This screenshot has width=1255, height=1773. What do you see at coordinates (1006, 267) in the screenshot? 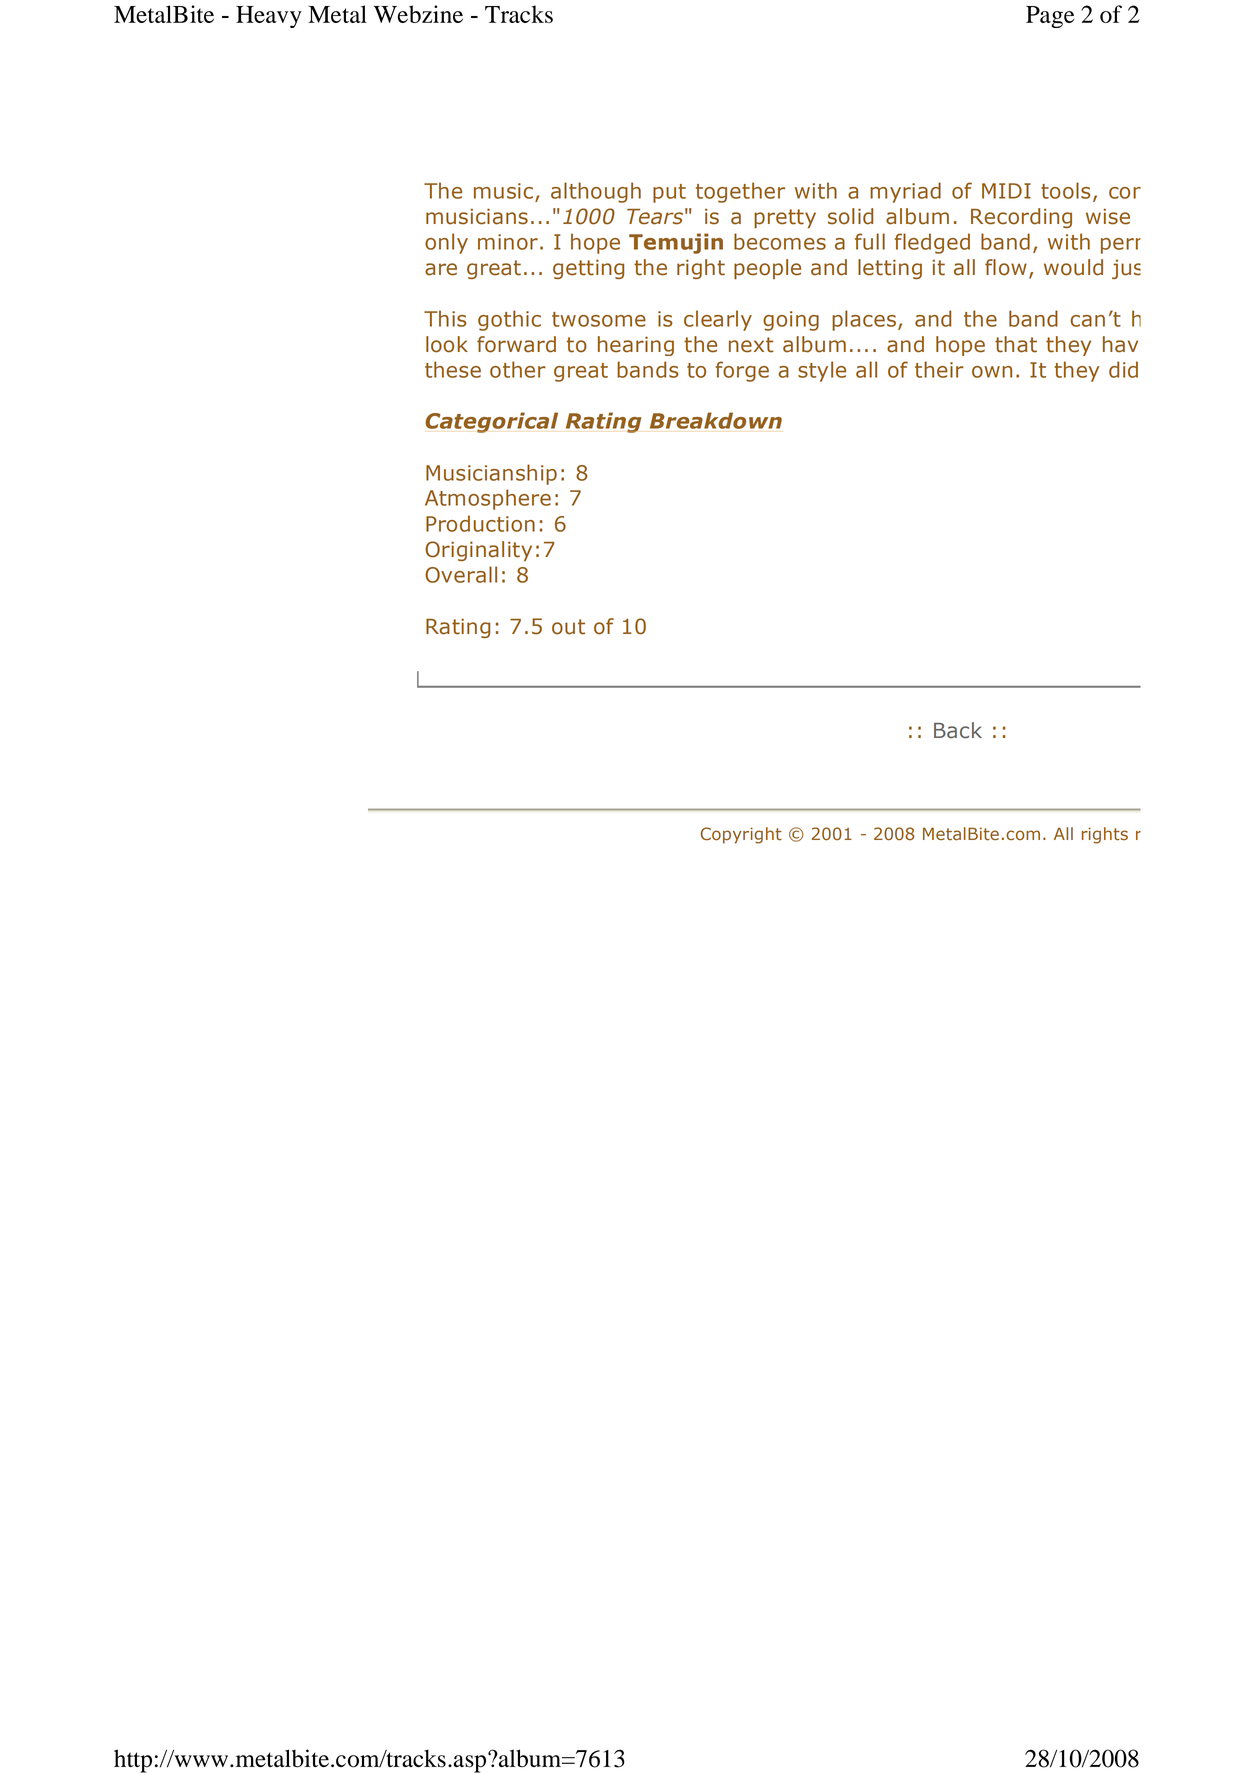
I see `flow` at bounding box center [1006, 267].
